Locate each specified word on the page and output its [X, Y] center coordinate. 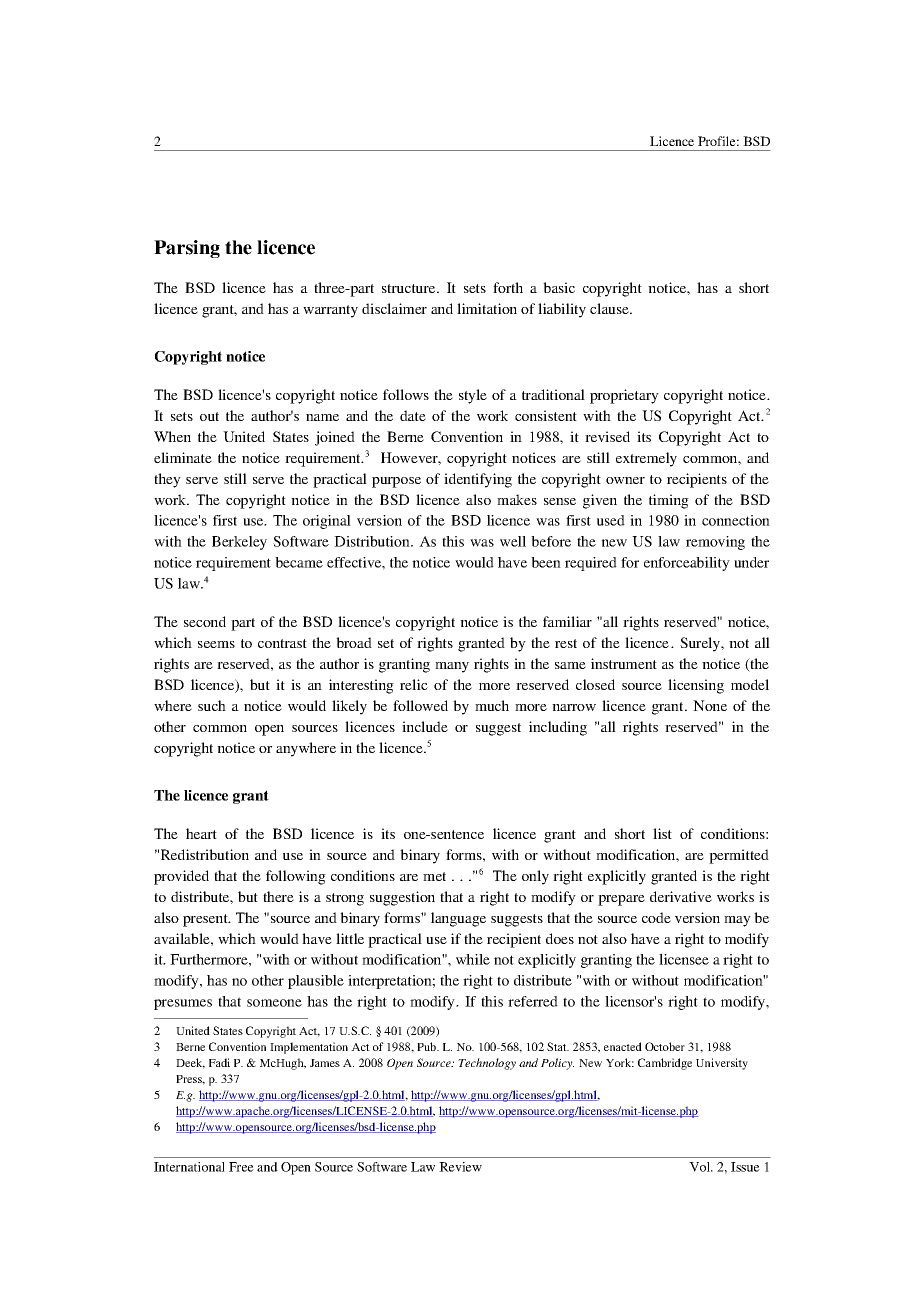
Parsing [187, 249]
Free [241, 1167]
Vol [701, 1167]
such [212, 705]
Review [460, 1167]
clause [610, 308]
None [710, 705]
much [492, 705]
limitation [487, 308]
